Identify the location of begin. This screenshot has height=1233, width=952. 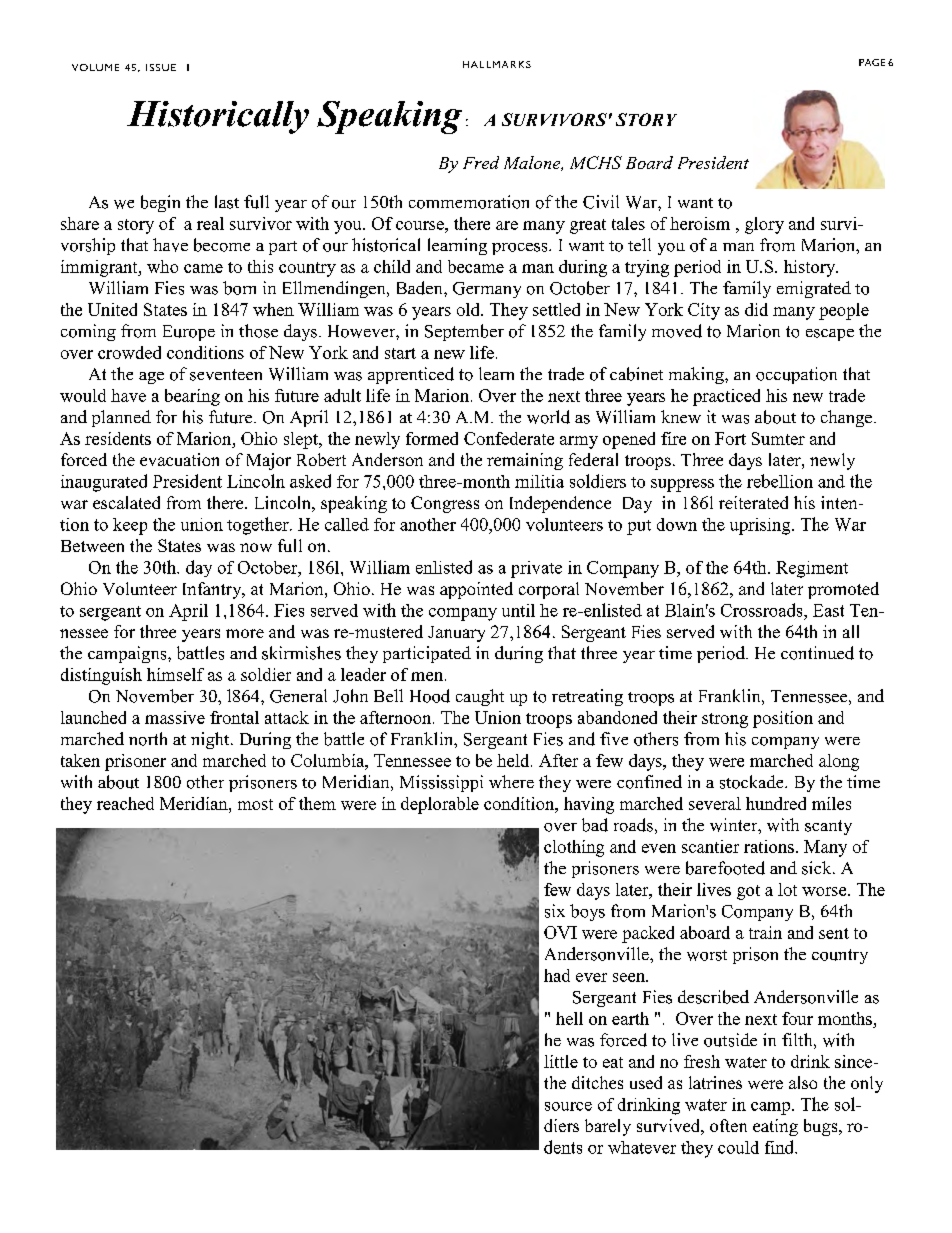
(160, 203).
